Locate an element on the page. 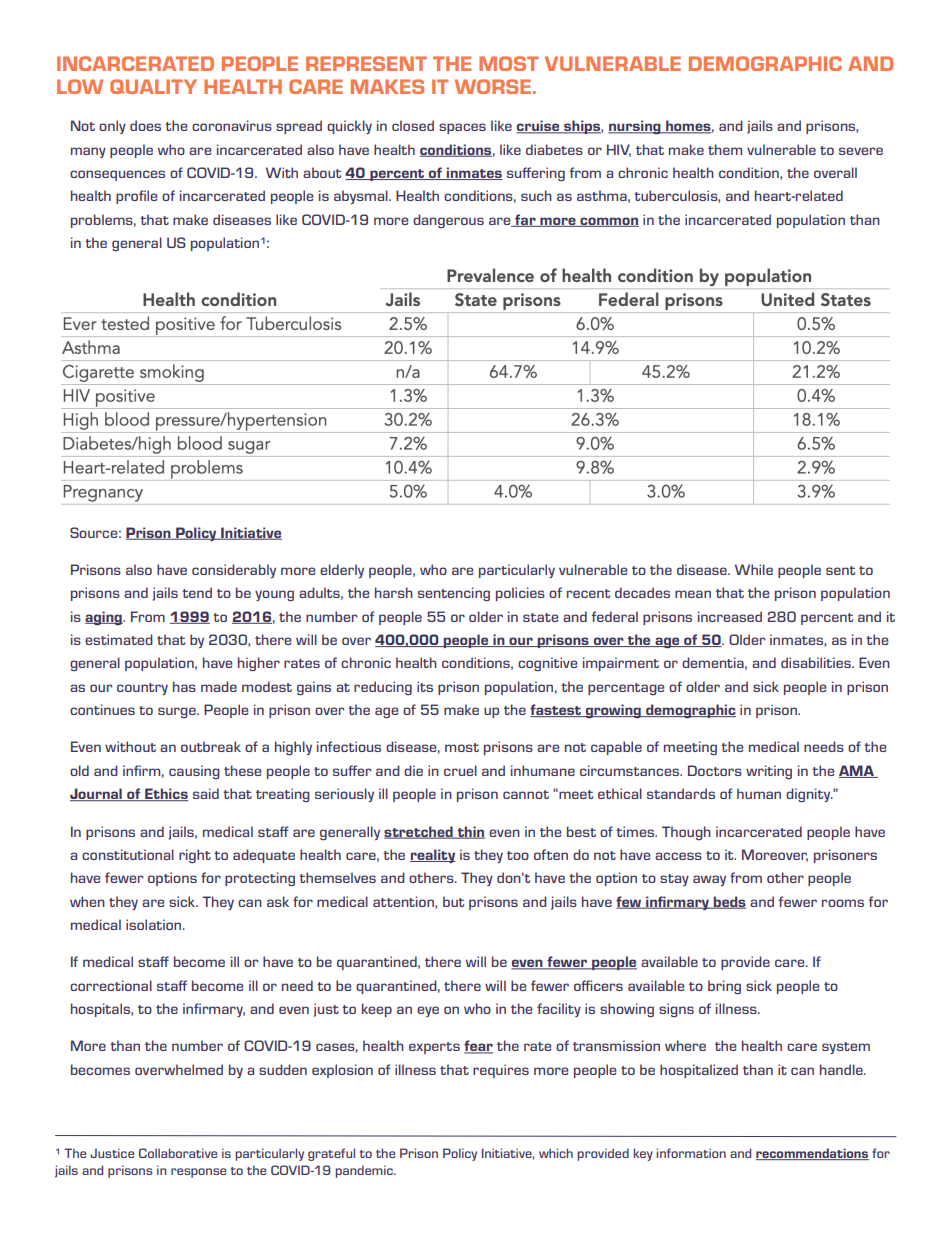  Collaborative is located at coordinates (178, 1153).
